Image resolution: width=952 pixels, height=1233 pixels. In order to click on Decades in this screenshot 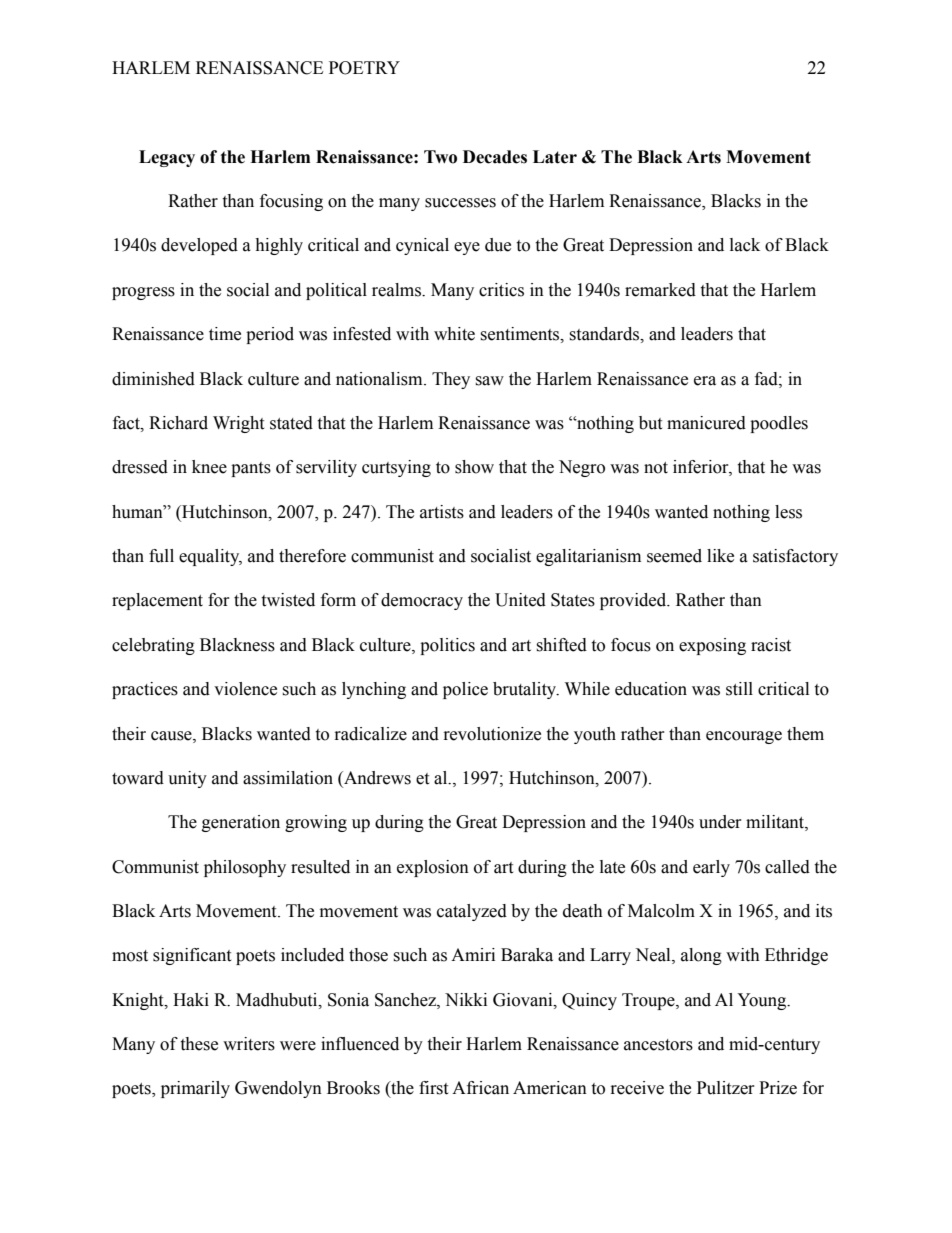, I will do `click(495, 157)`.
